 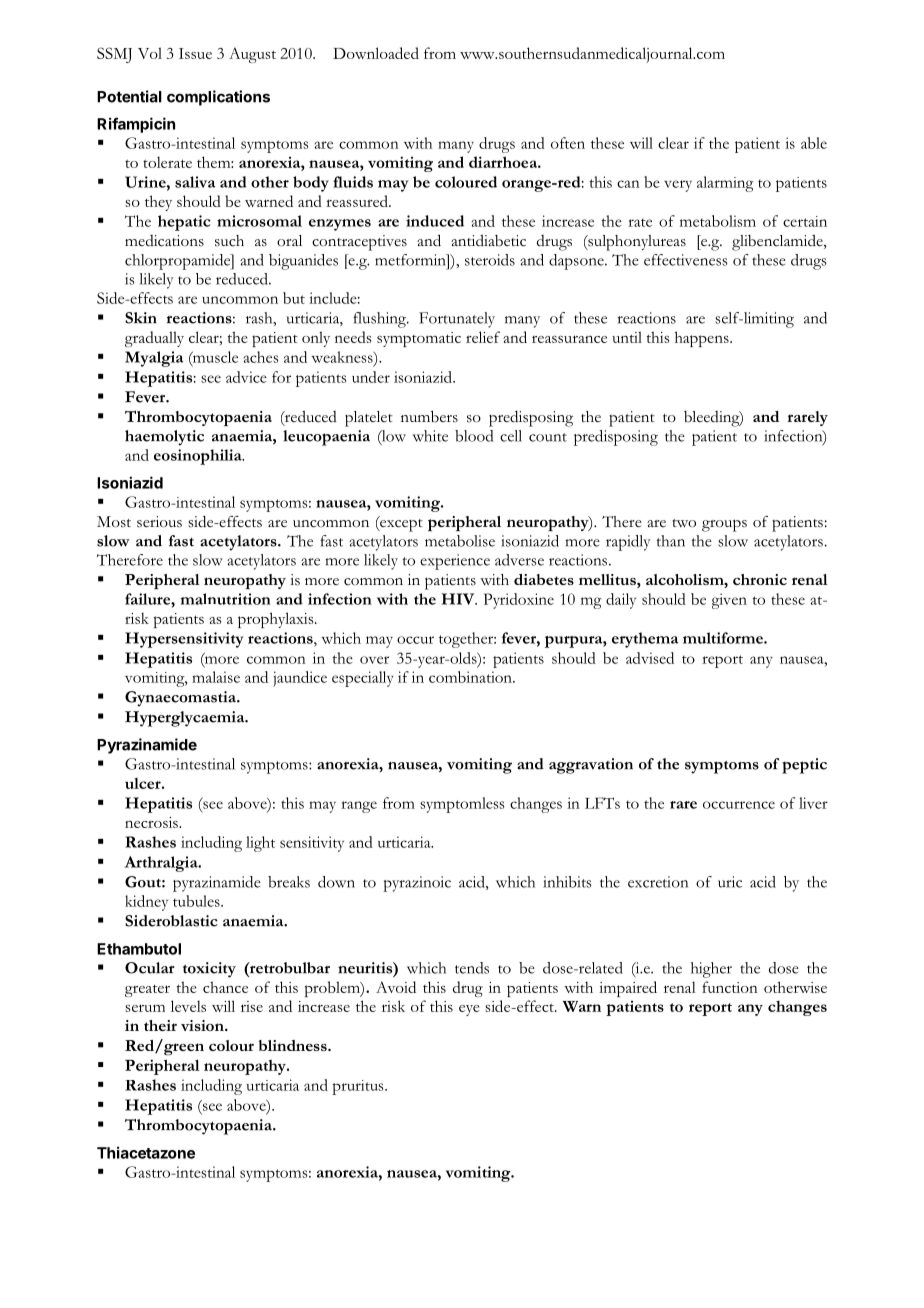 What do you see at coordinates (218, 98) in the screenshot?
I see `complications` at bounding box center [218, 98].
